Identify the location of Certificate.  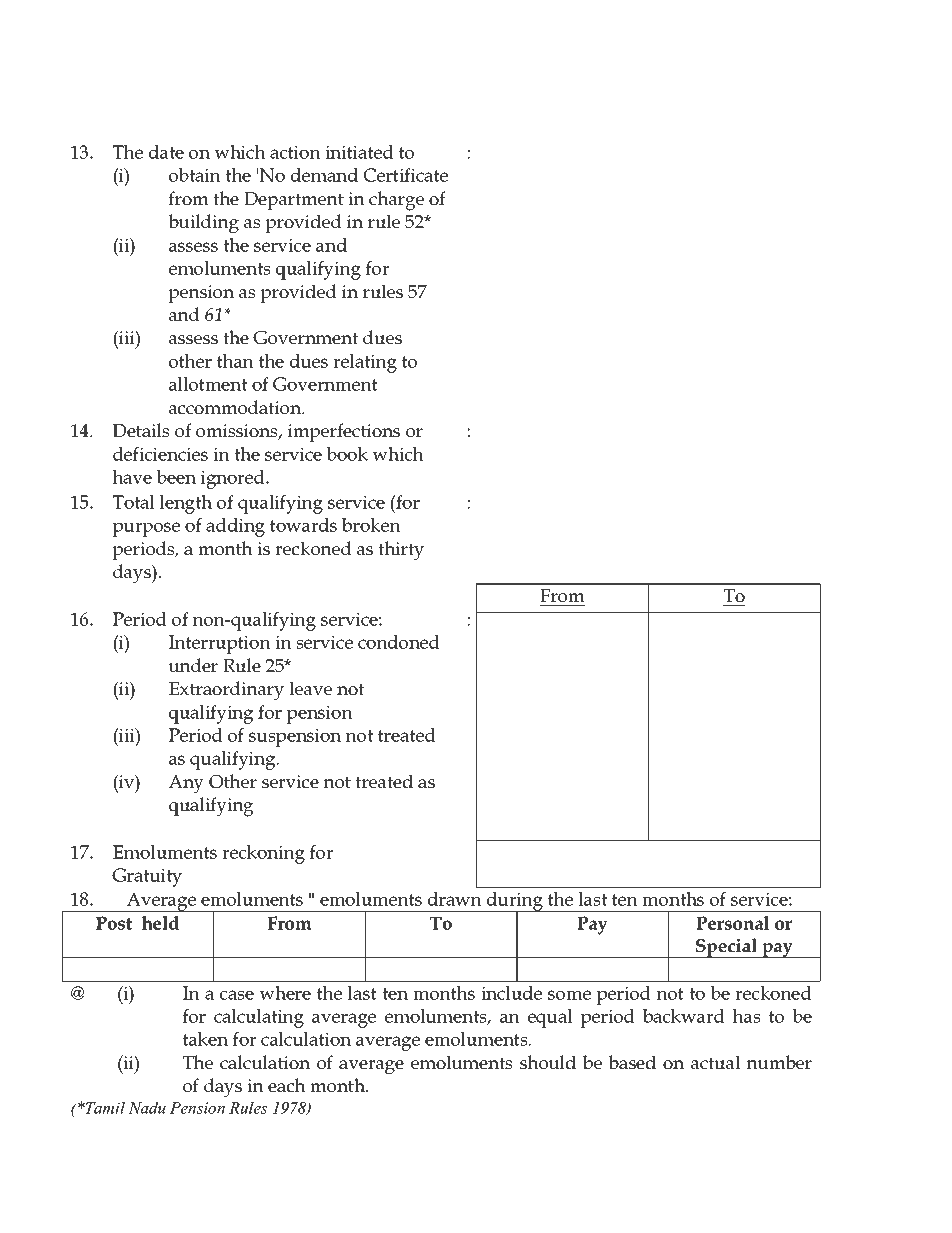
(405, 175).
